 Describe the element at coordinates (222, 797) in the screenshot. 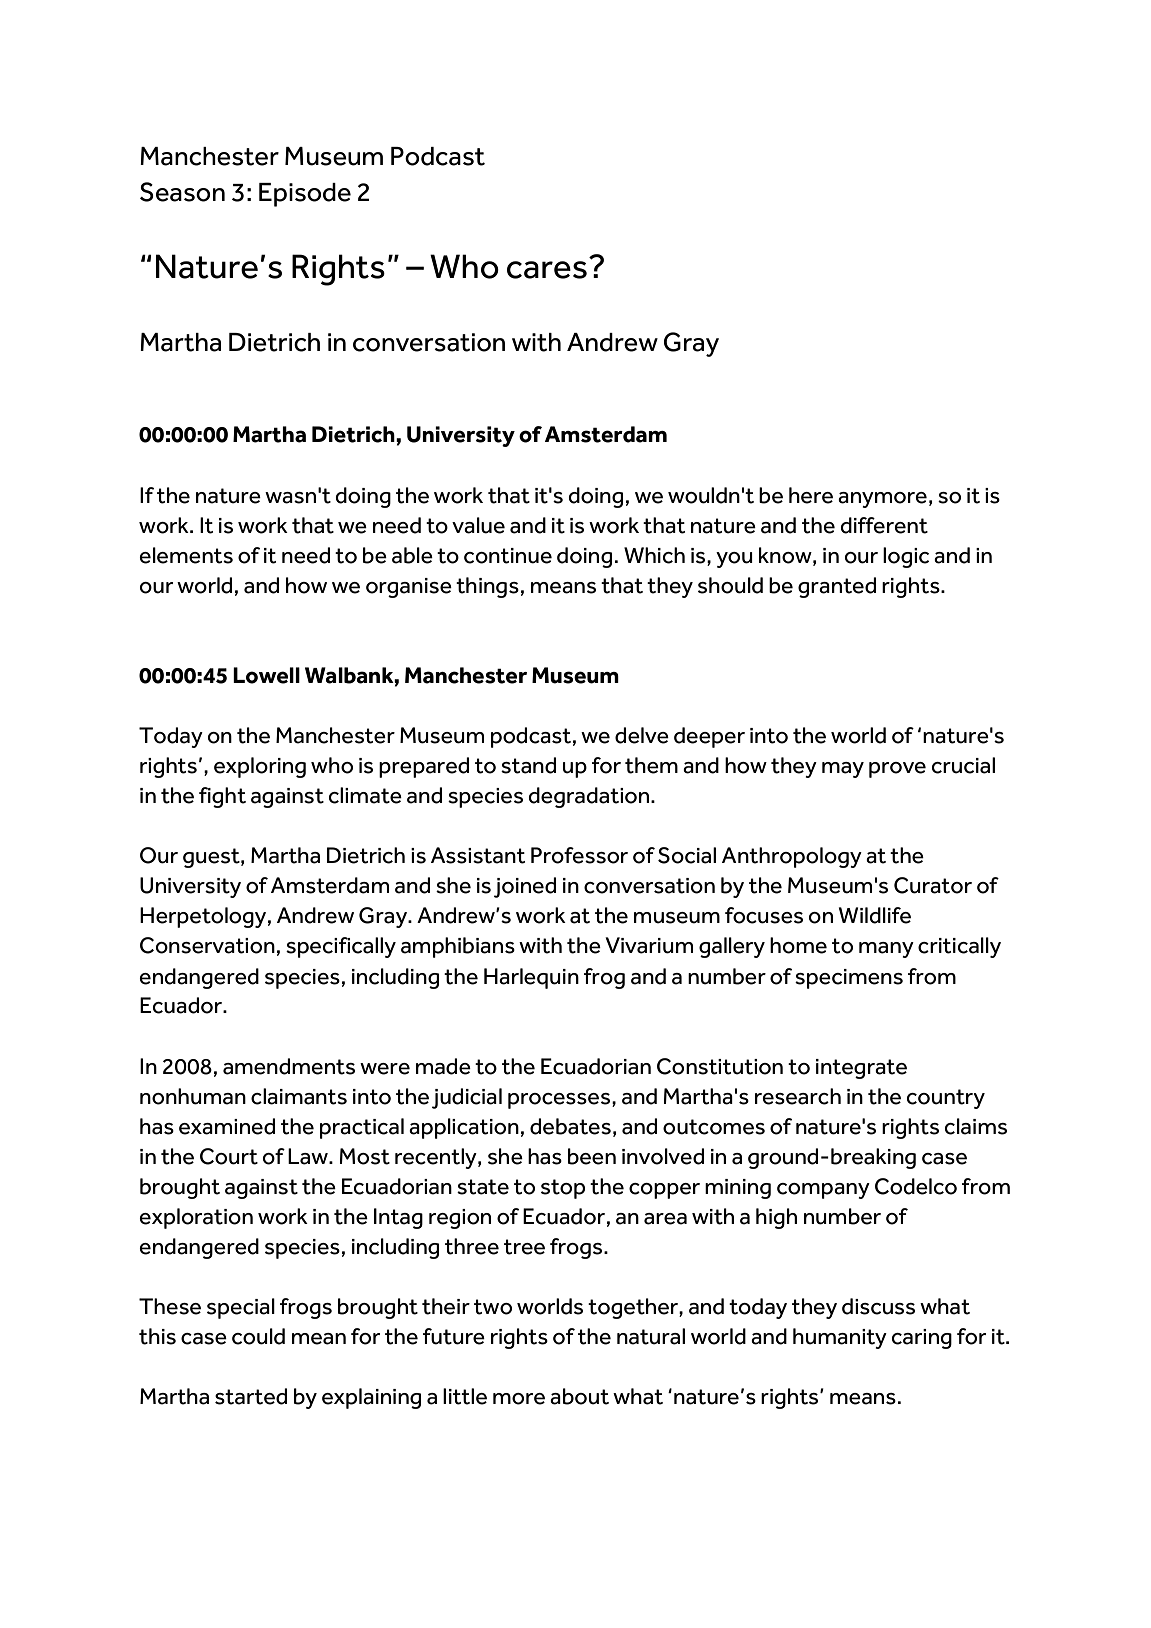

I see `fight` at that location.
